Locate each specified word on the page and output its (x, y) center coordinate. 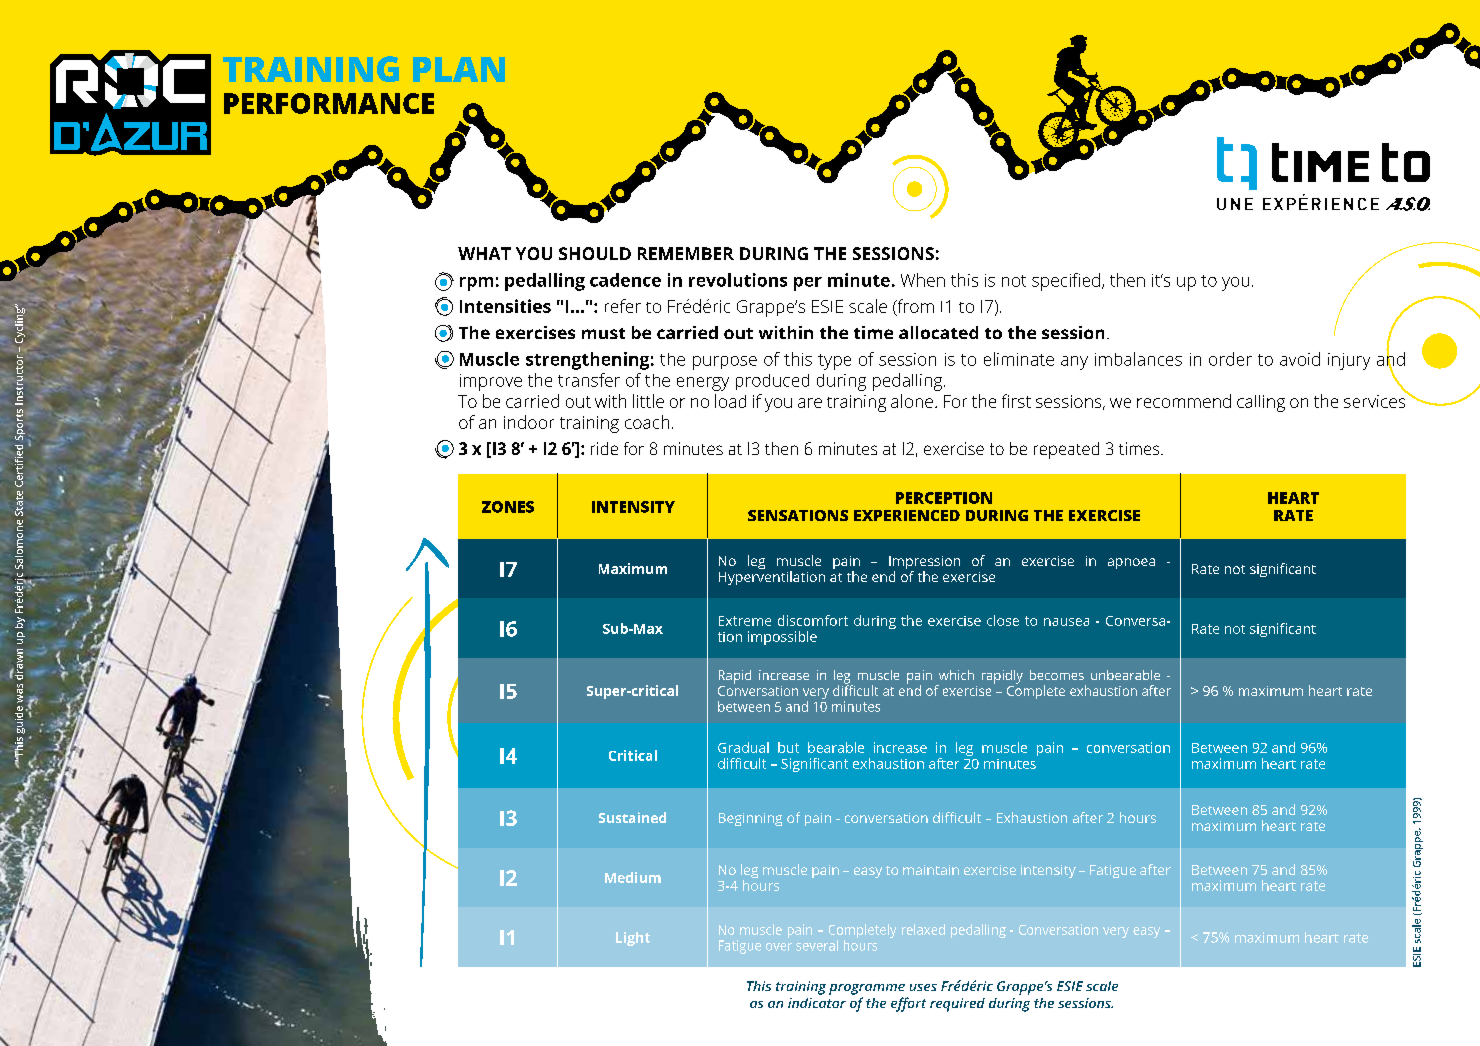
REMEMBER (686, 253)
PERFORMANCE (329, 103)
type (834, 362)
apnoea (1131, 563)
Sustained (632, 817)
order (1230, 359)
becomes (1057, 675)
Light (633, 939)
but (788, 747)
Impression (924, 564)
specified (1066, 282)
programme (867, 989)
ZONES (508, 507)
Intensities (505, 306)
